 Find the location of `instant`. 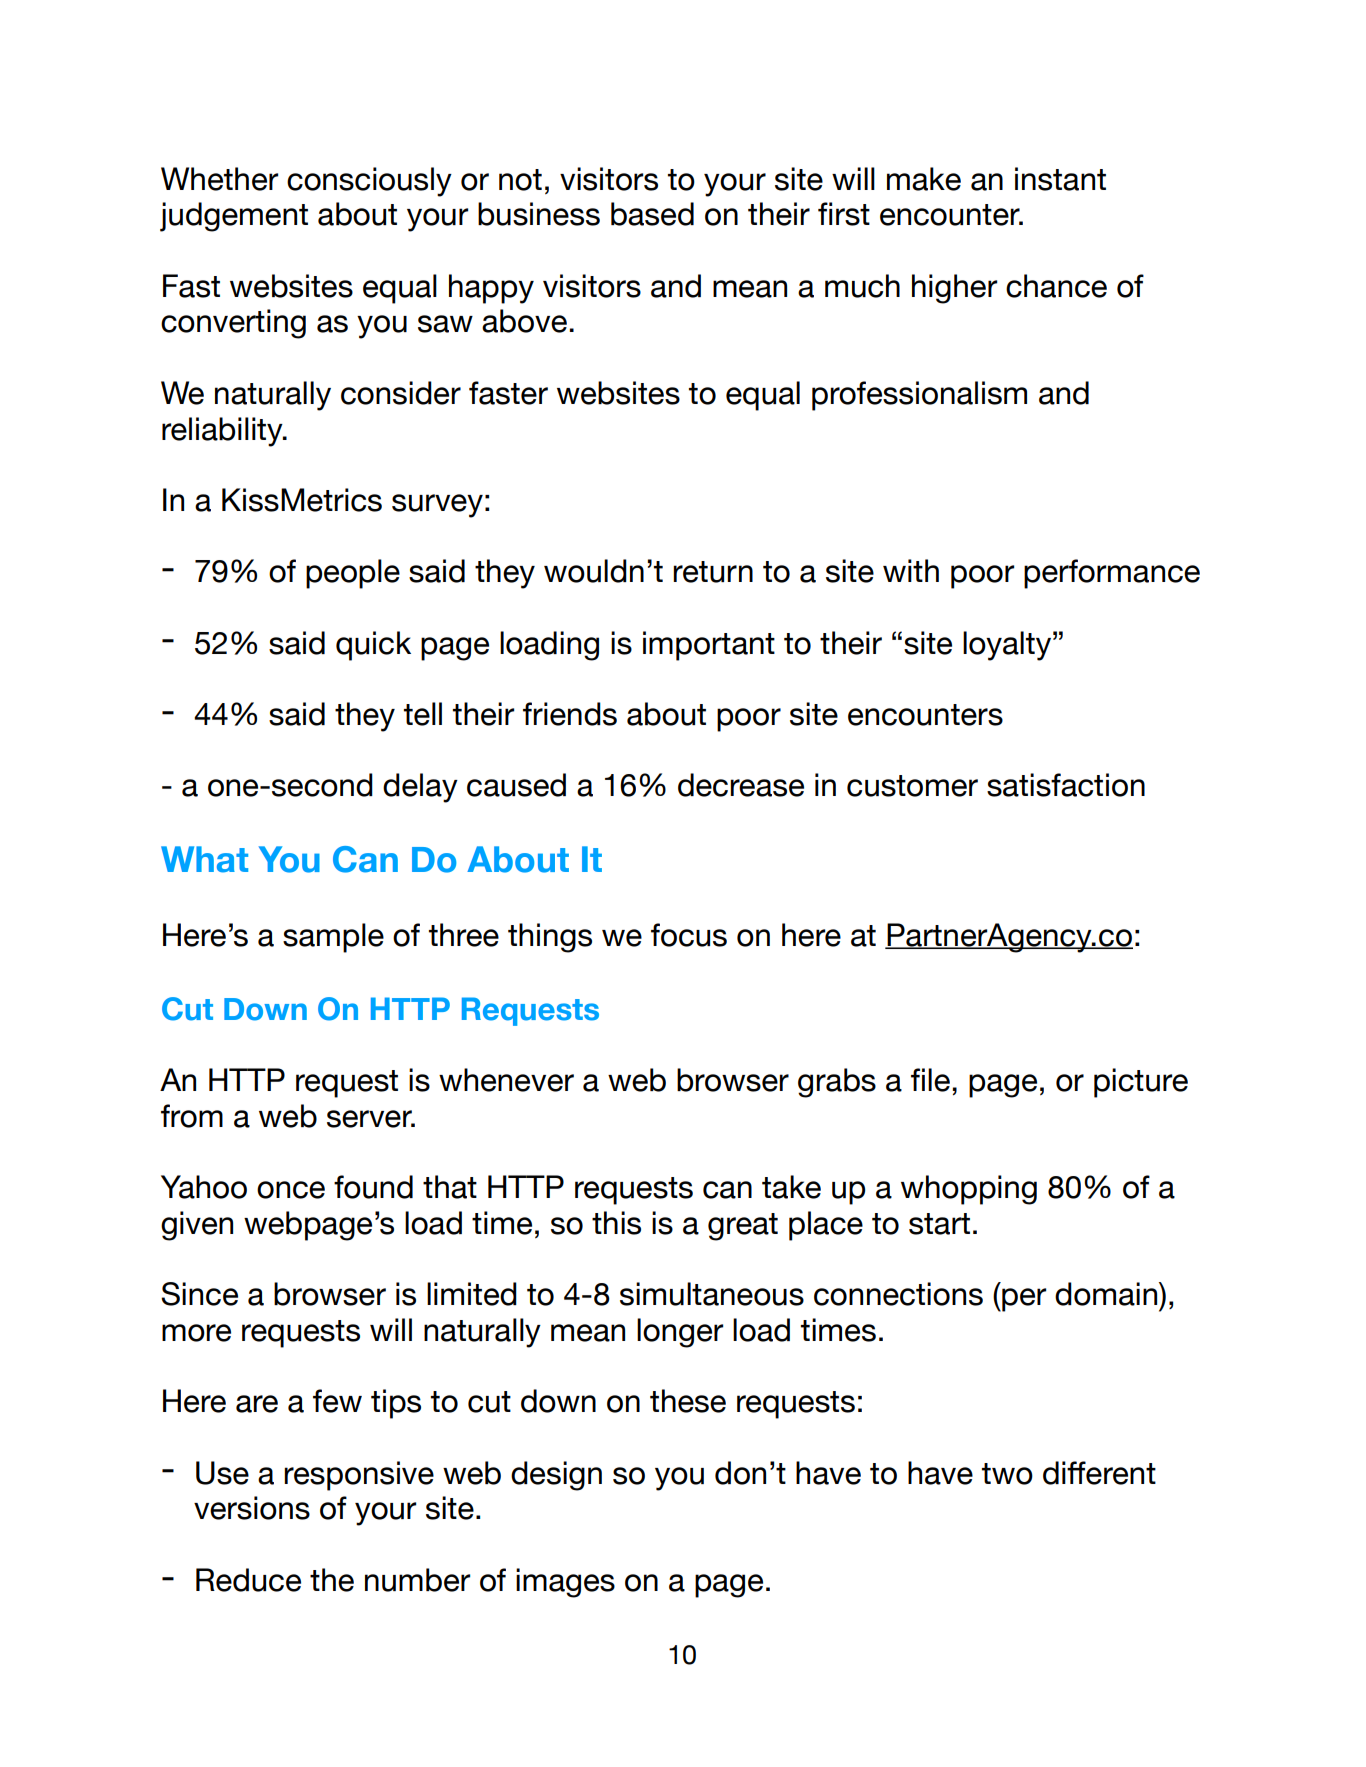

instant is located at coordinates (1060, 179).
